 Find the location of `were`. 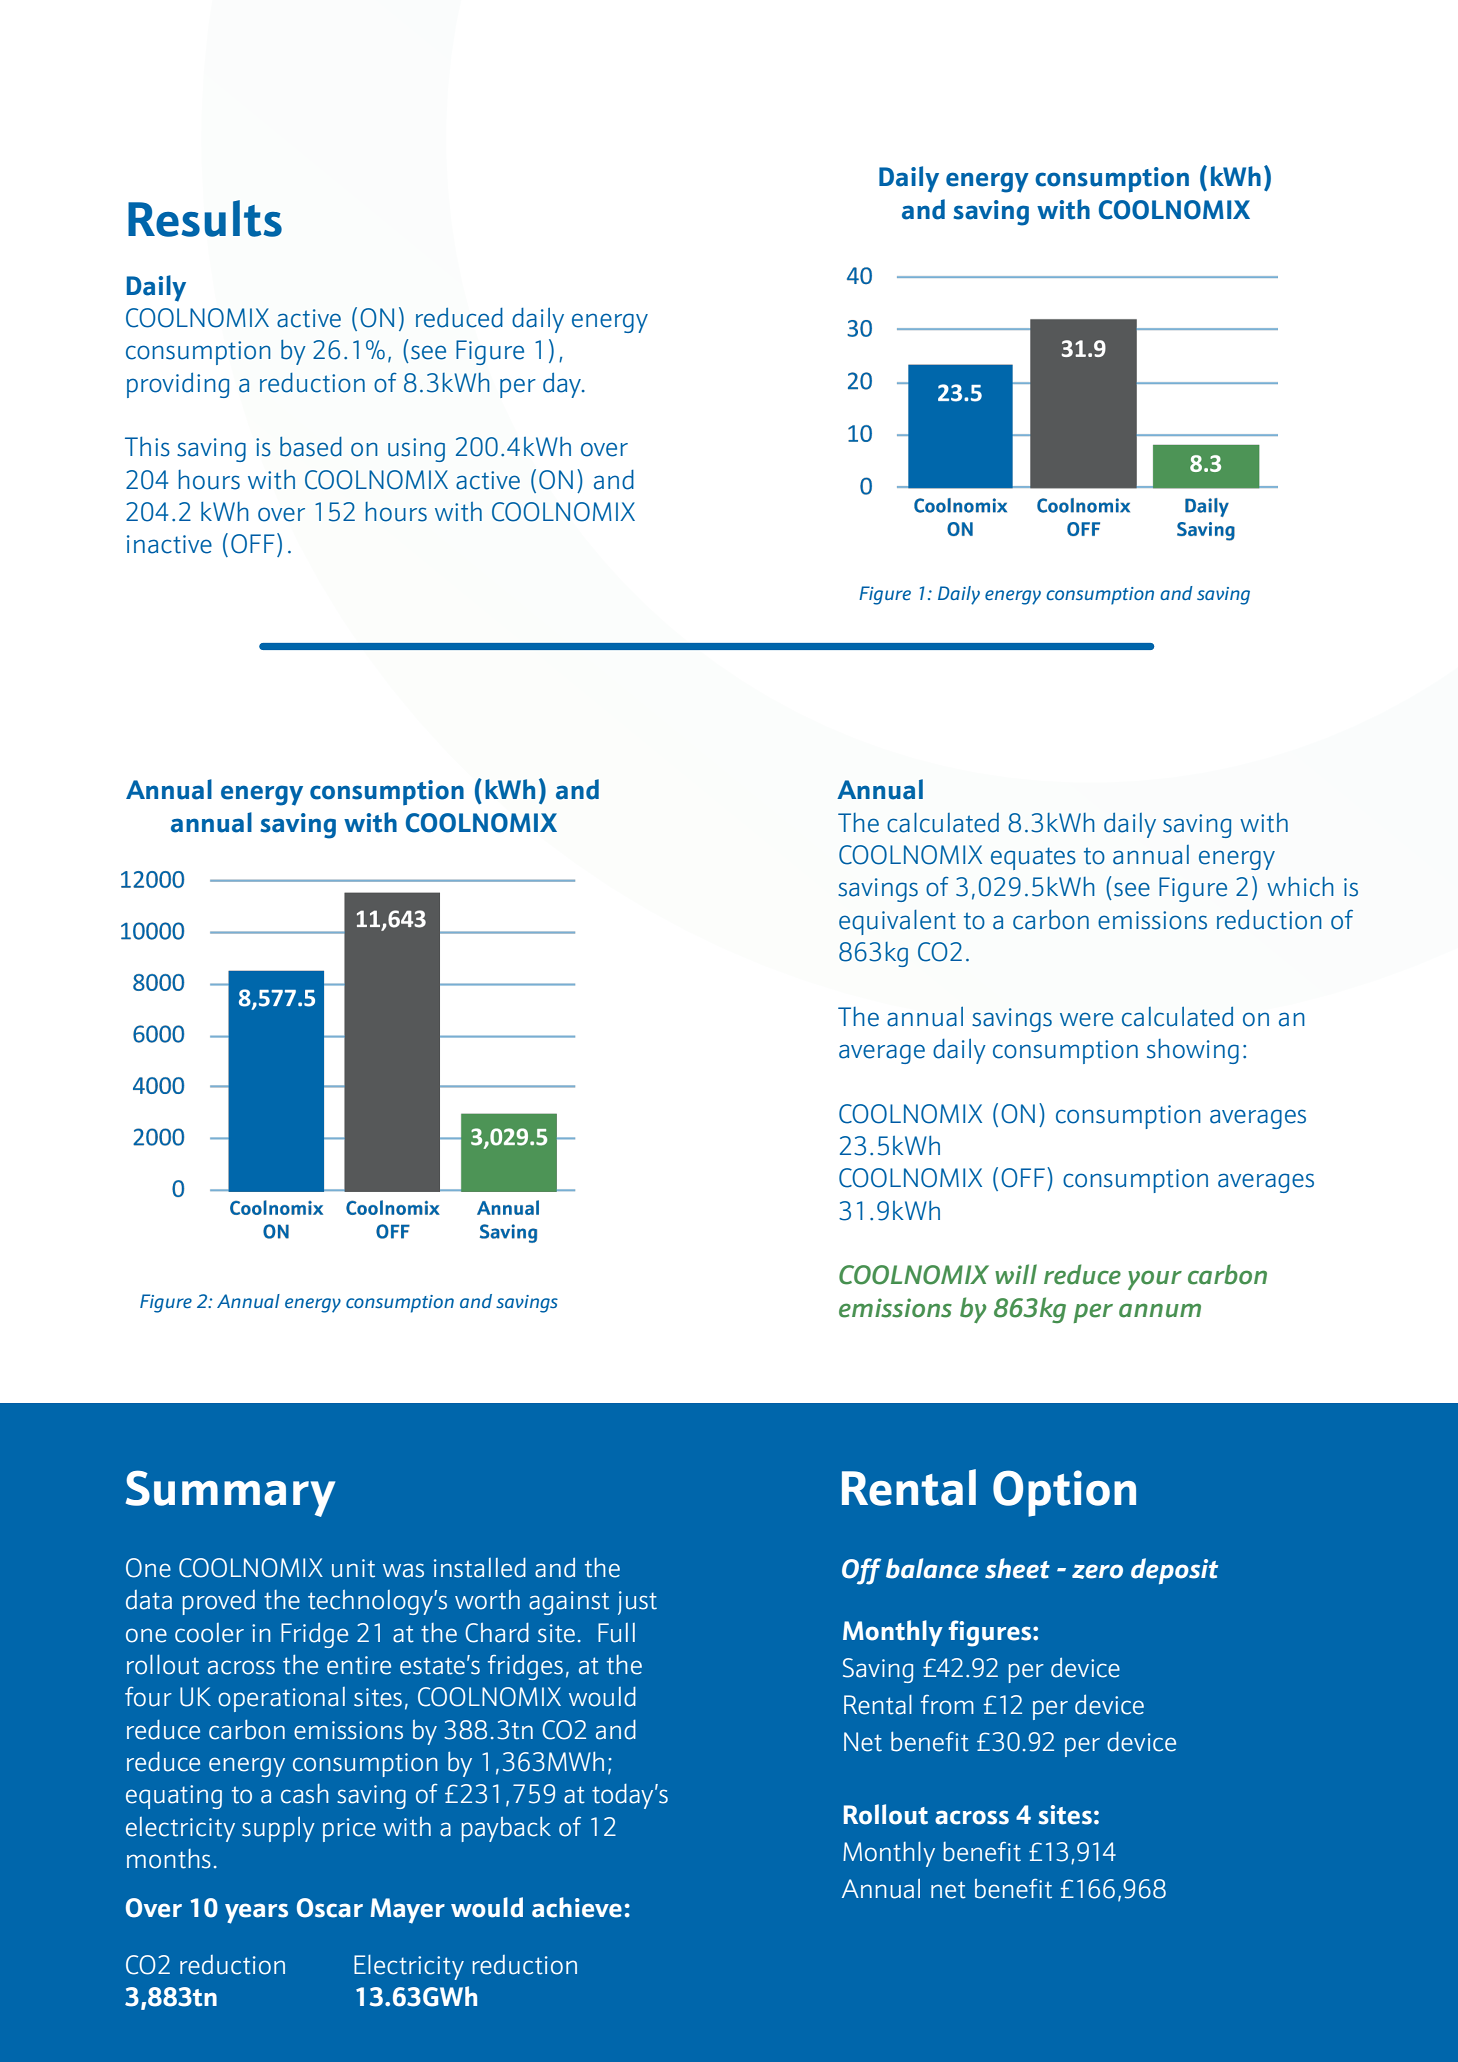

were is located at coordinates (1086, 1019).
